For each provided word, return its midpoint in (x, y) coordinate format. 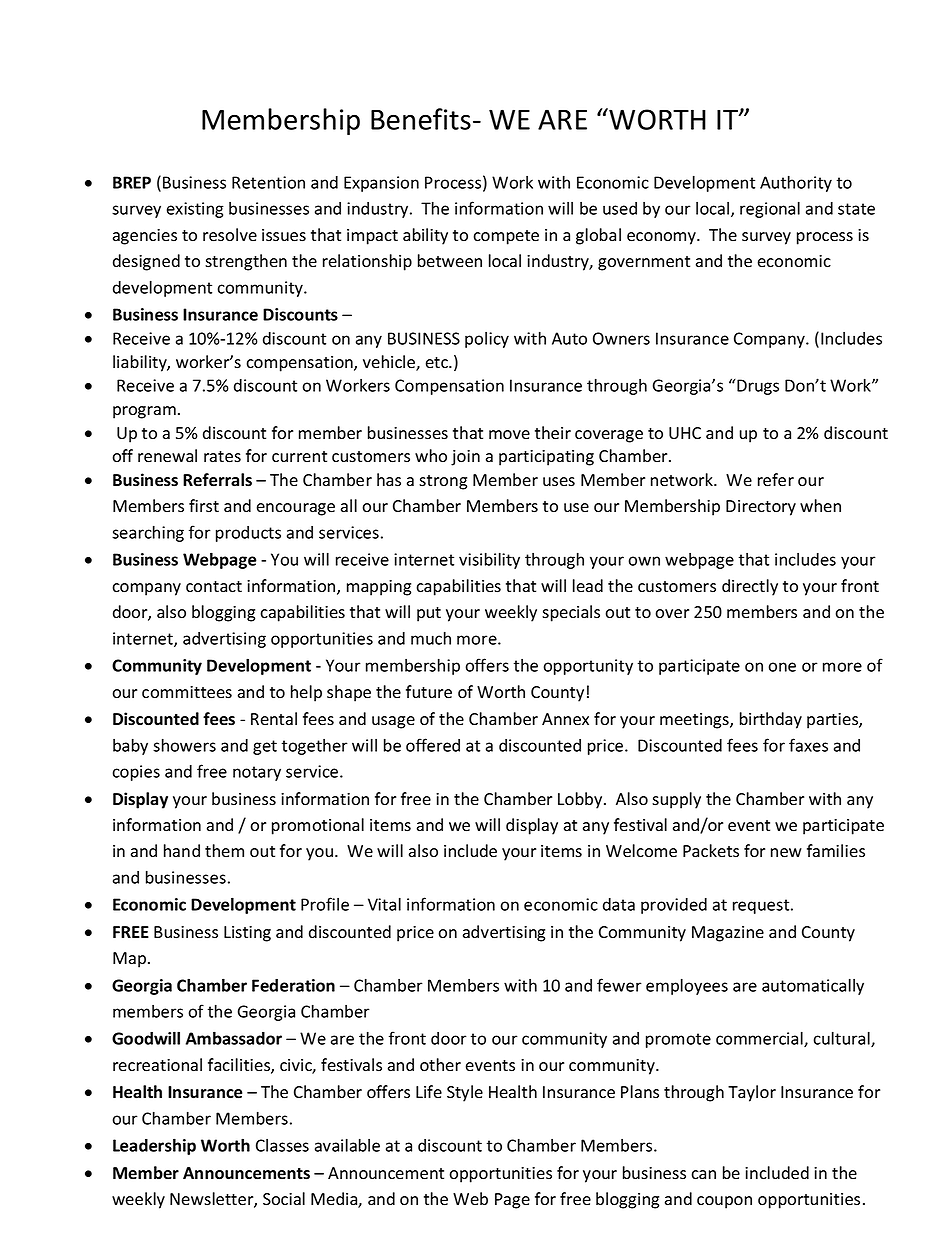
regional (770, 209)
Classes (282, 1145)
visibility (489, 560)
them (224, 850)
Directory (761, 508)
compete (506, 237)
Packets (711, 851)
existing (195, 210)
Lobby (581, 800)
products (248, 534)
